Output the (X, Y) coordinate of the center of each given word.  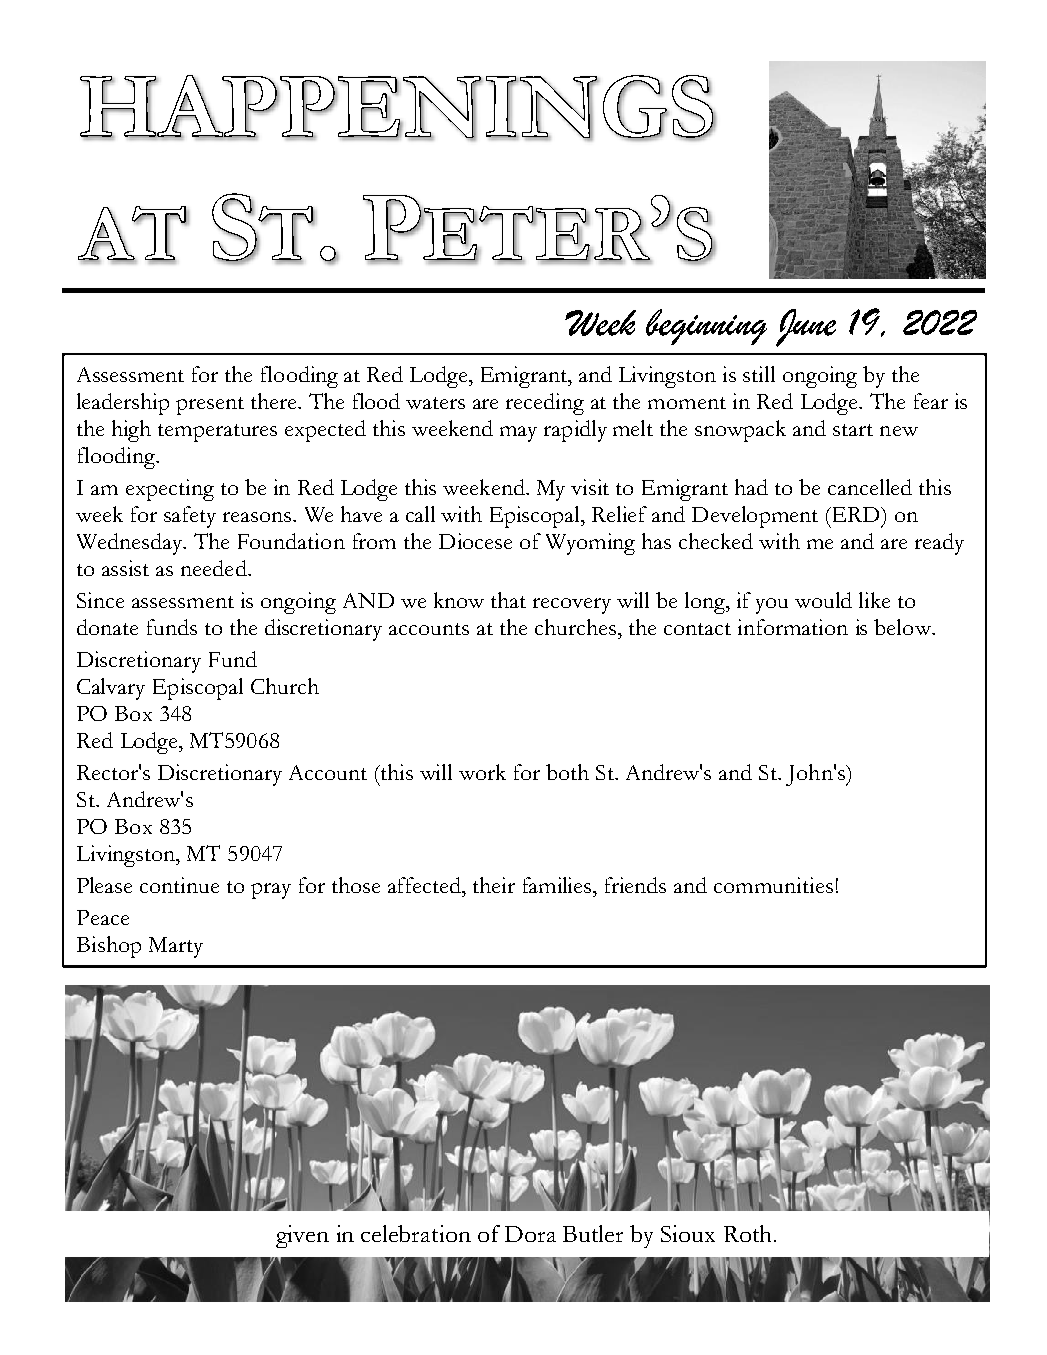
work (482, 772)
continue (179, 885)
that (508, 600)
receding (545, 404)
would (823, 600)
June (806, 328)
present (210, 406)
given (302, 1236)
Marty (176, 947)
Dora (530, 1234)
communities (773, 885)
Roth (747, 1233)
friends (635, 885)
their (494, 885)
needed (215, 568)
